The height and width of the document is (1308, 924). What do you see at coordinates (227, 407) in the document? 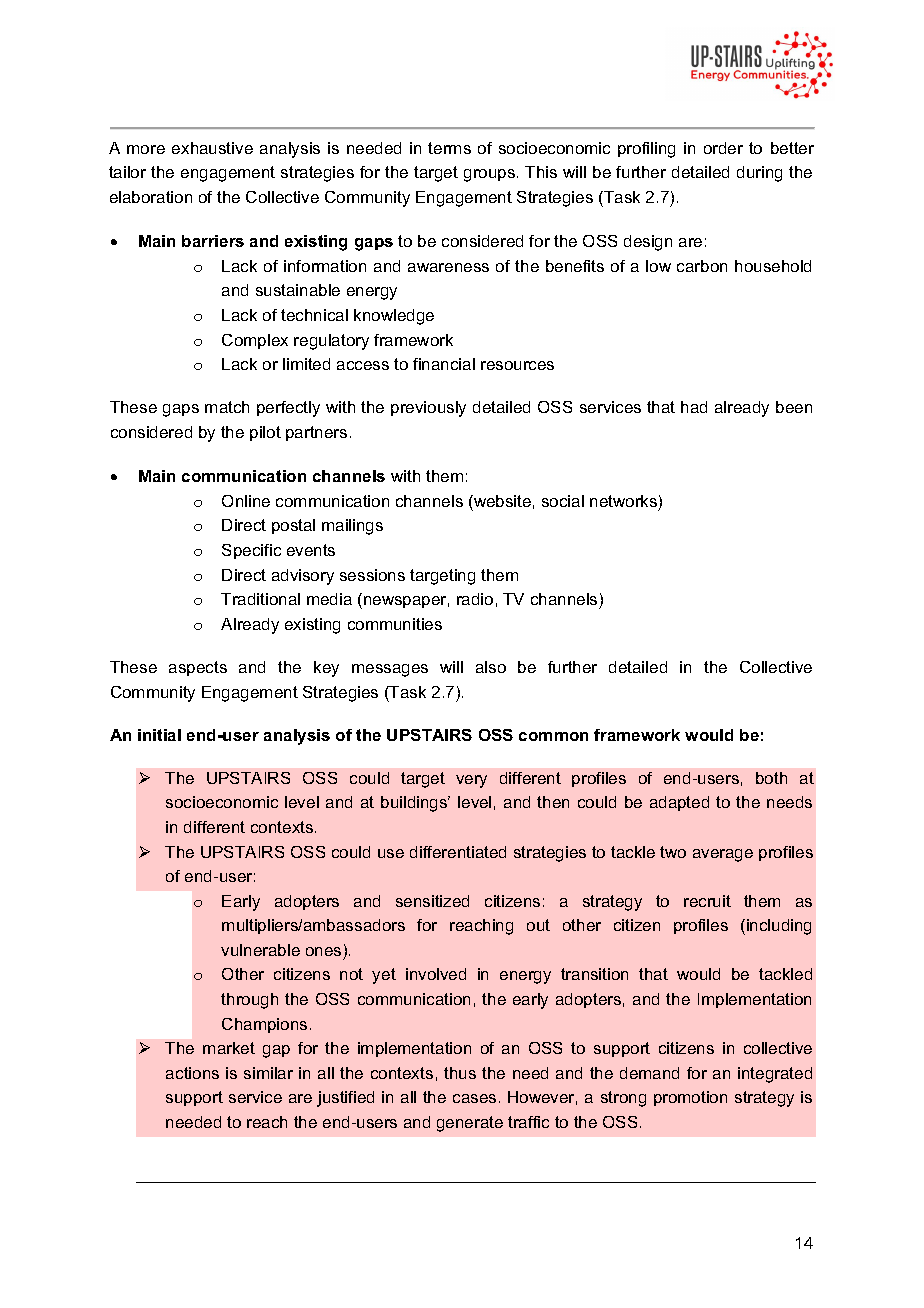
I see `match` at bounding box center [227, 407].
